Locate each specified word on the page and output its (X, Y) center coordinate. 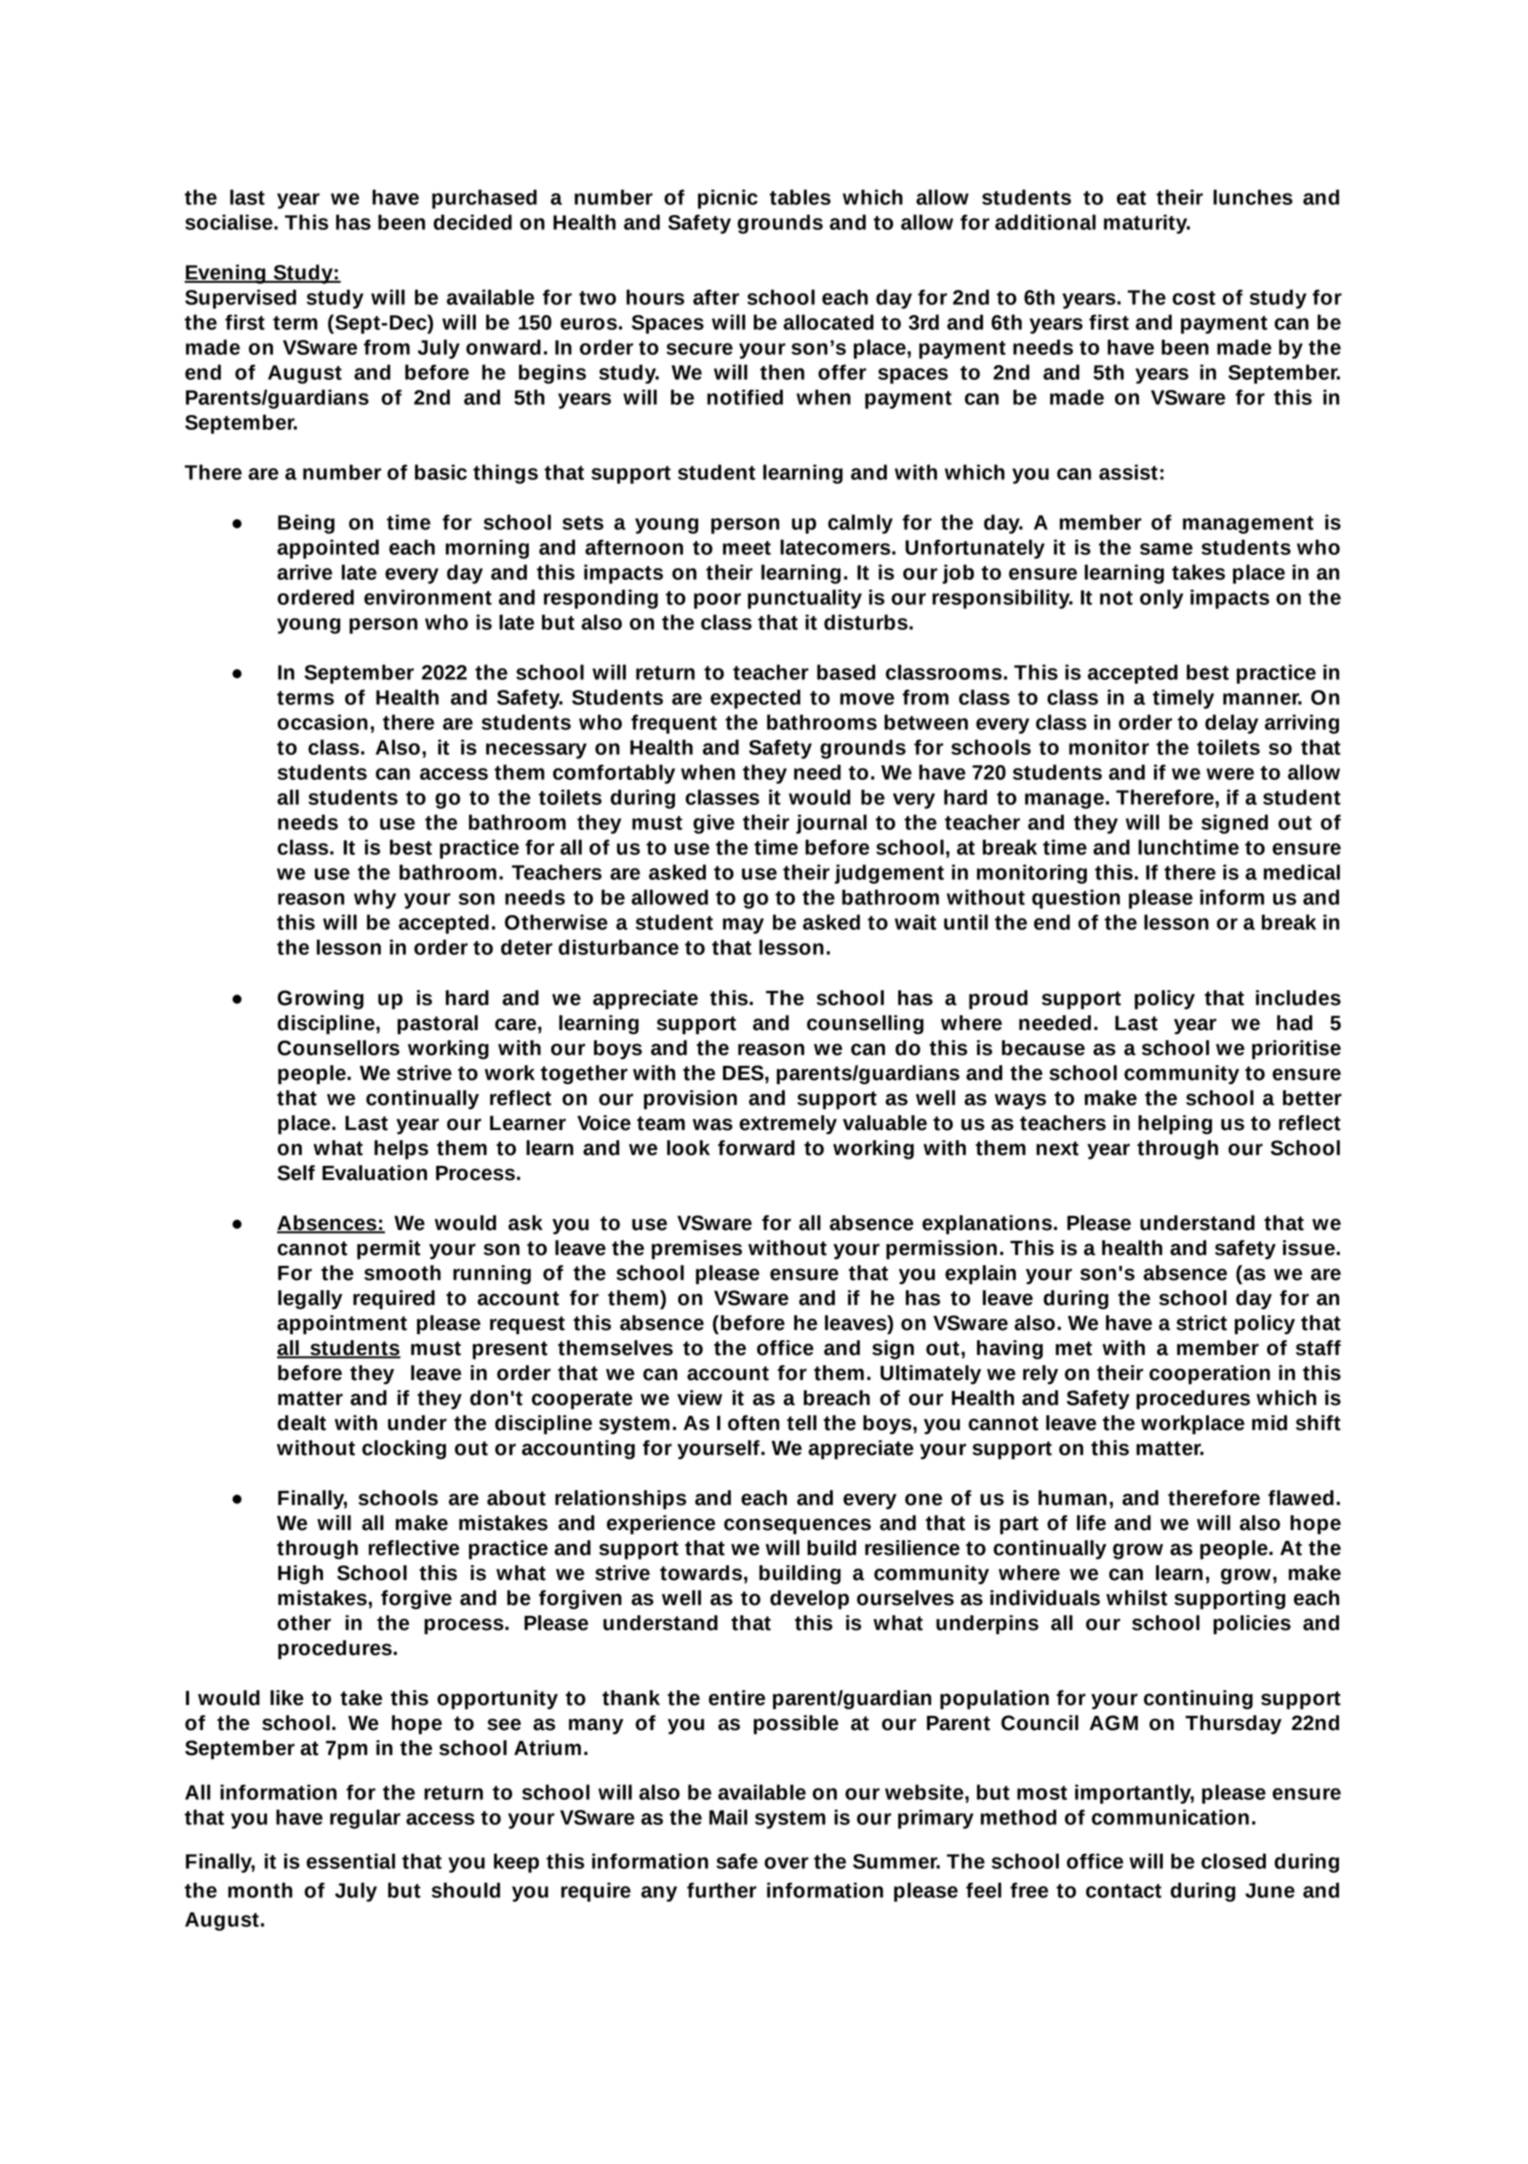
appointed (328, 549)
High (300, 1575)
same (1166, 549)
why (375, 899)
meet (747, 548)
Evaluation (374, 1173)
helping (1175, 1125)
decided (472, 222)
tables (800, 197)
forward (756, 1148)
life (1091, 1523)
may (743, 926)
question (1076, 899)
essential (350, 1861)
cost (1193, 298)
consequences (797, 1526)
